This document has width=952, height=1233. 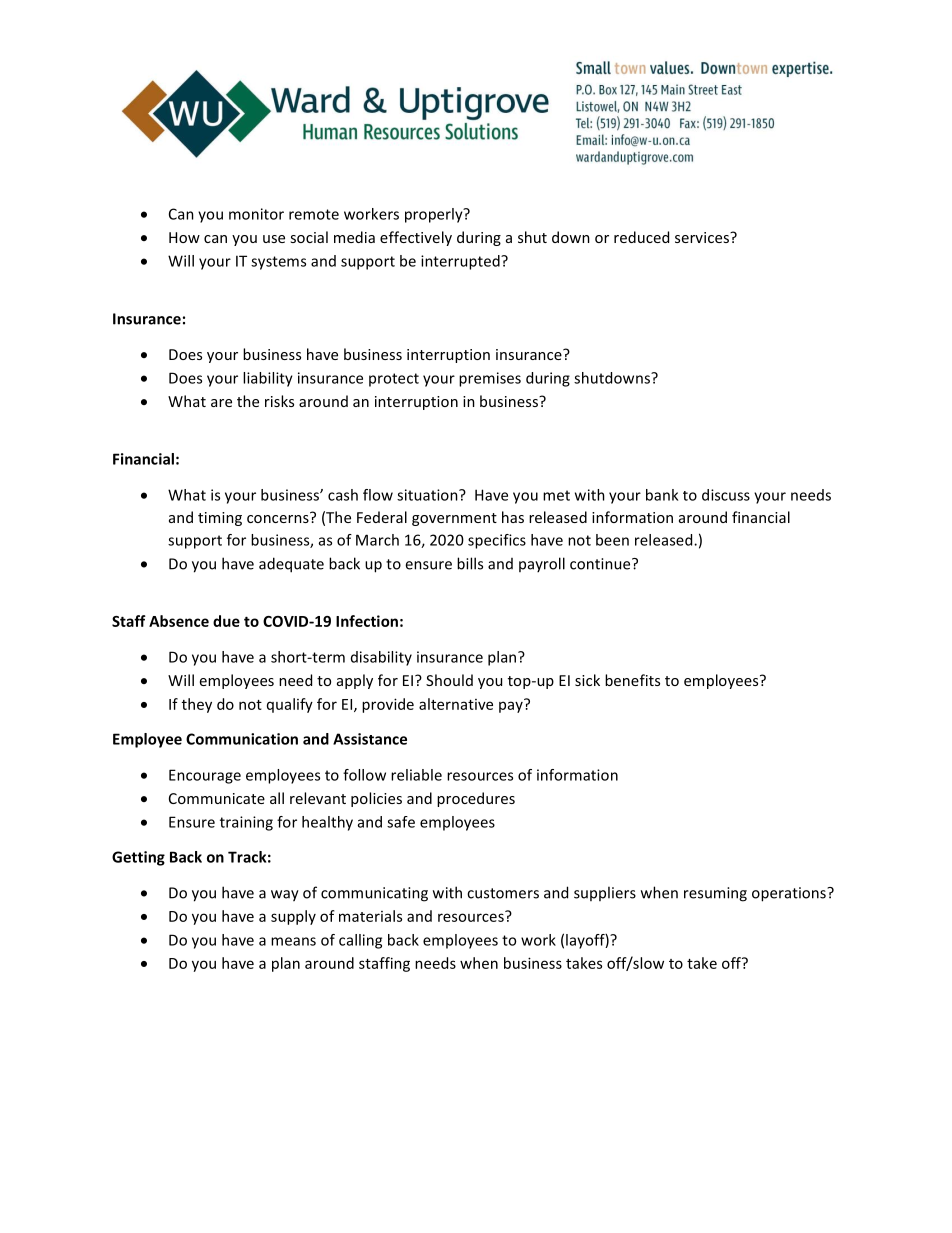 I want to click on due, so click(x=226, y=621).
